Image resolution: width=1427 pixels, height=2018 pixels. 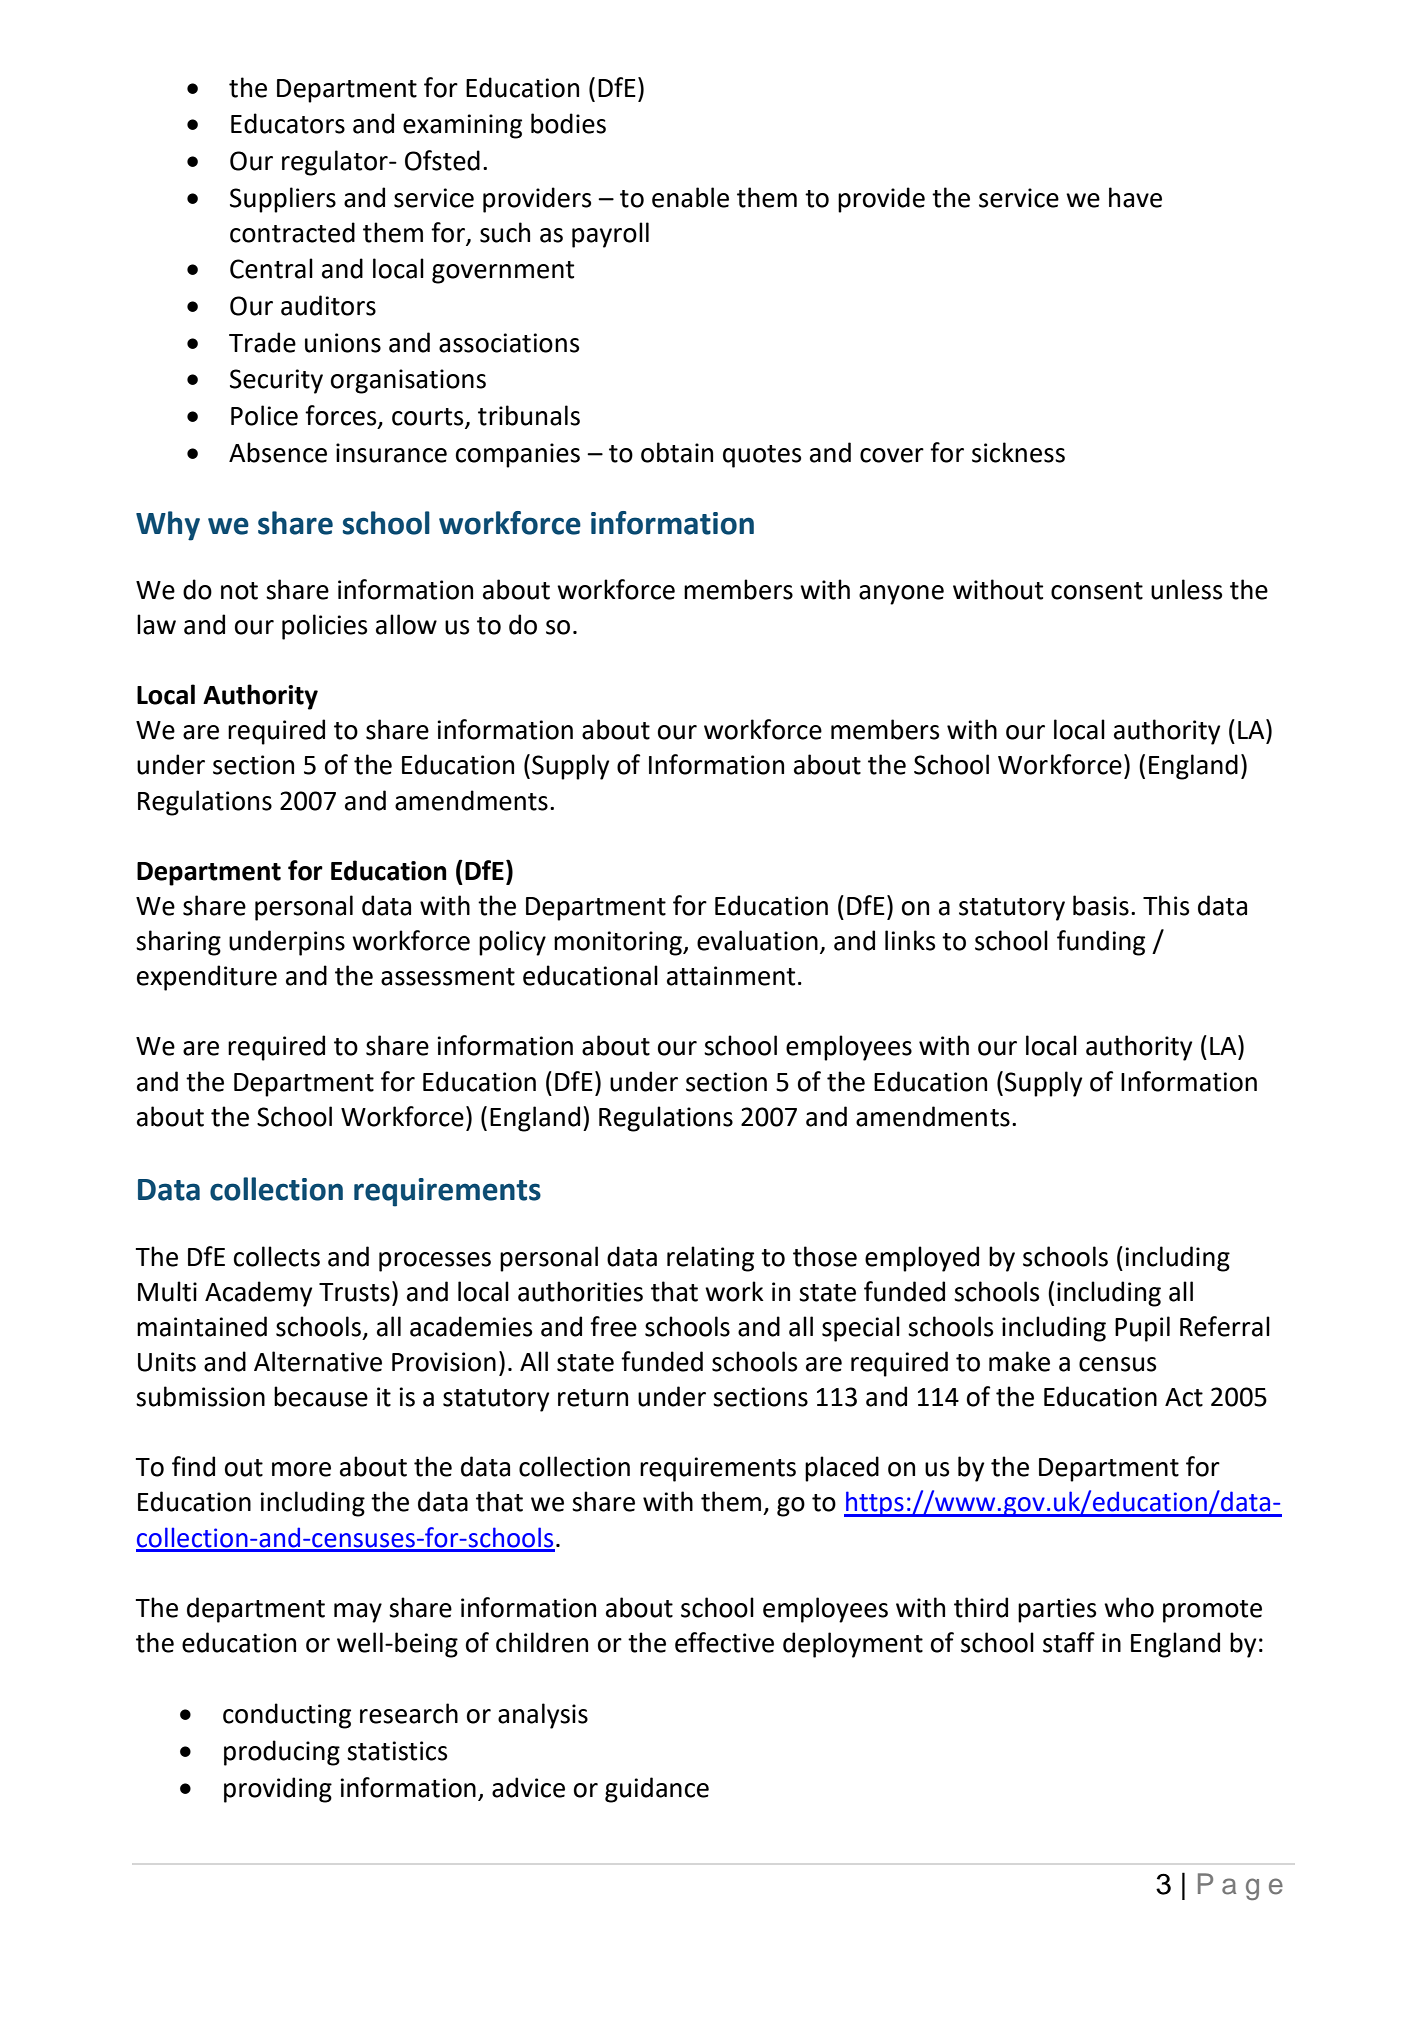 I want to click on producing, so click(x=282, y=1753).
